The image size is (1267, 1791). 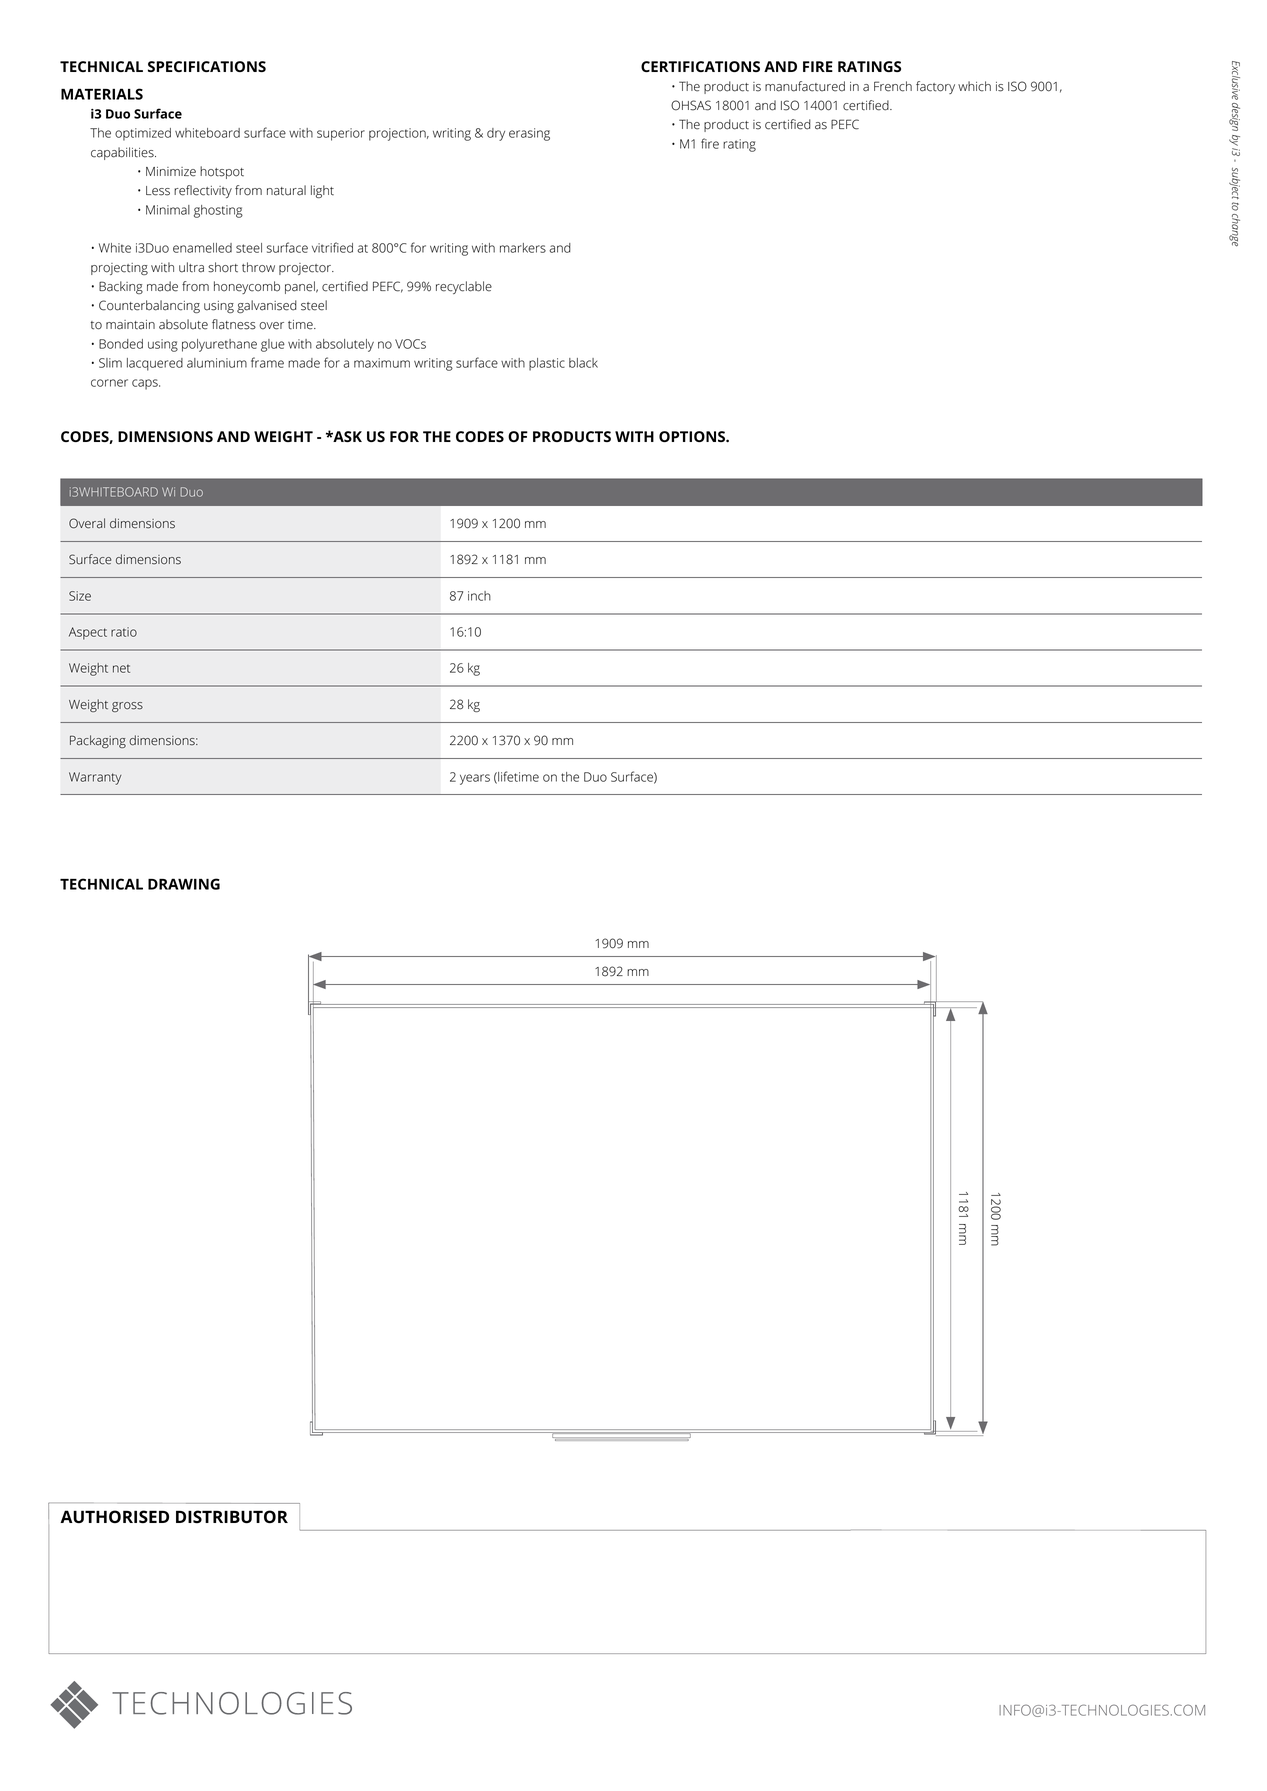 What do you see at coordinates (479, 596) in the screenshot?
I see `inch` at bounding box center [479, 596].
